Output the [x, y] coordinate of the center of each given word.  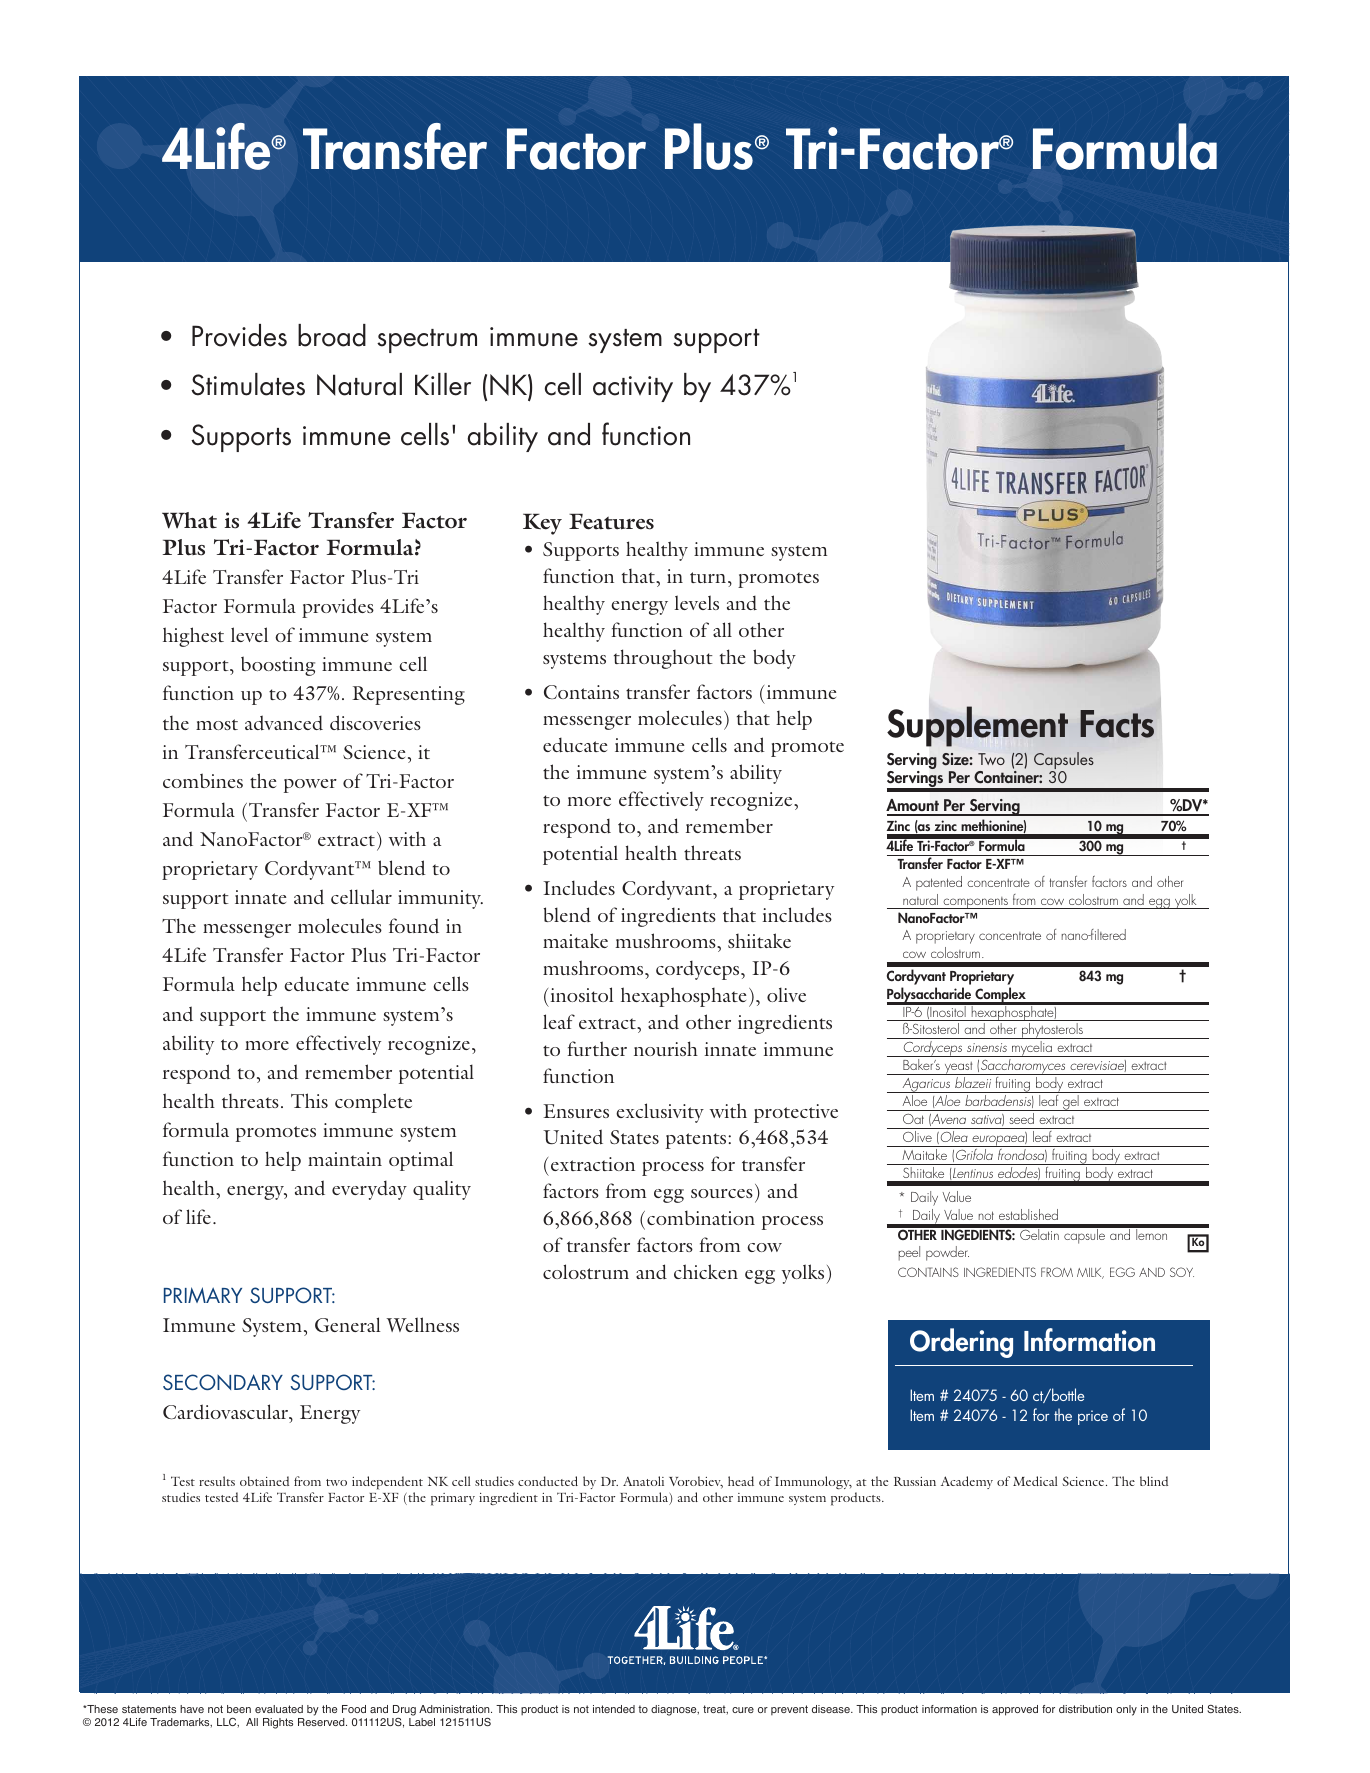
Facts [1117, 724]
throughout [663, 659]
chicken [706, 1271]
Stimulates [248, 384]
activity [633, 389]
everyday [369, 1190]
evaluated [279, 1709]
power [310, 786]
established [1028, 1214]
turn [709, 577]
